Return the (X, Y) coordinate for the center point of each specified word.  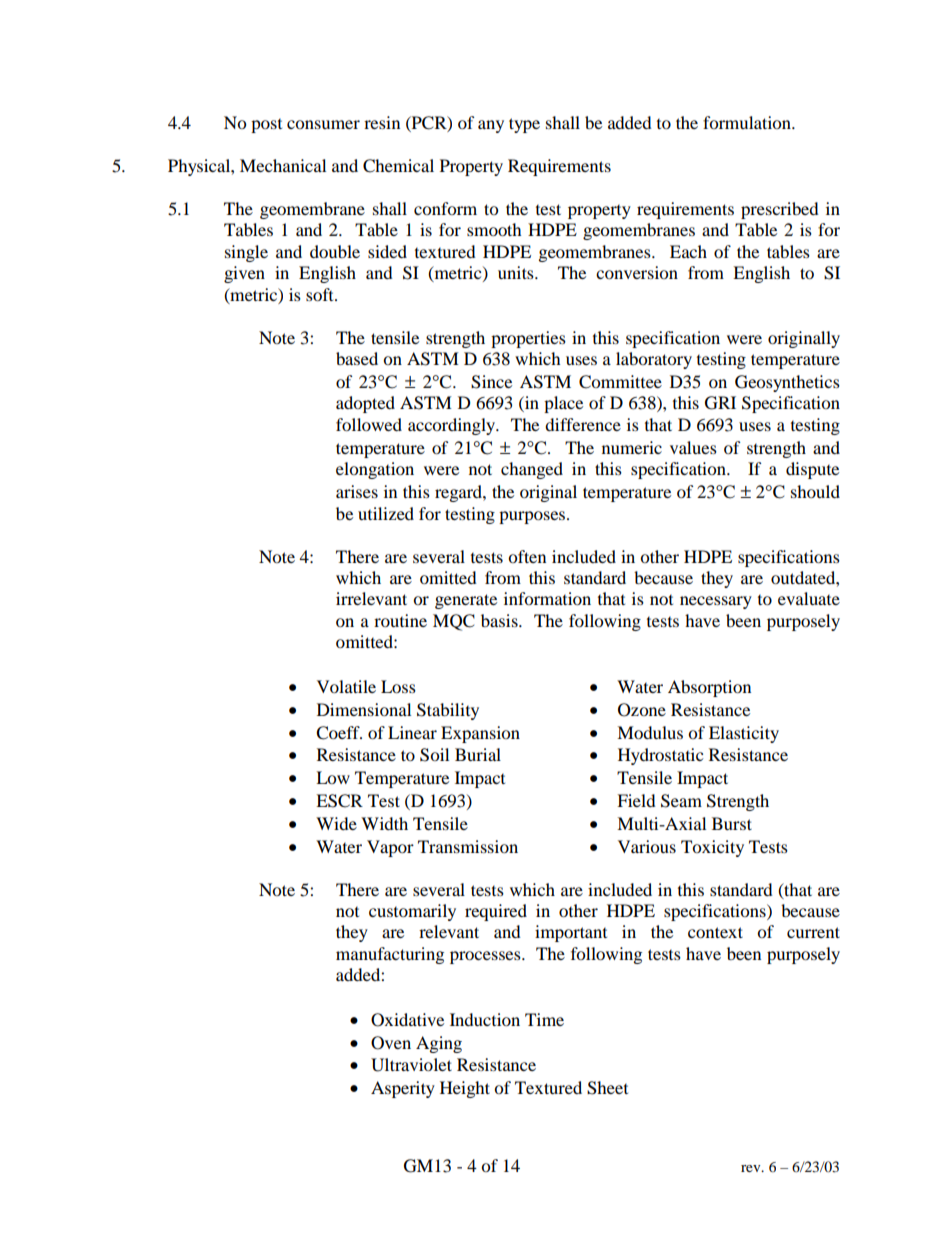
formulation (748, 122)
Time (544, 1019)
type (524, 125)
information (547, 598)
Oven (391, 1043)
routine (400, 620)
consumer (323, 124)
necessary (716, 602)
